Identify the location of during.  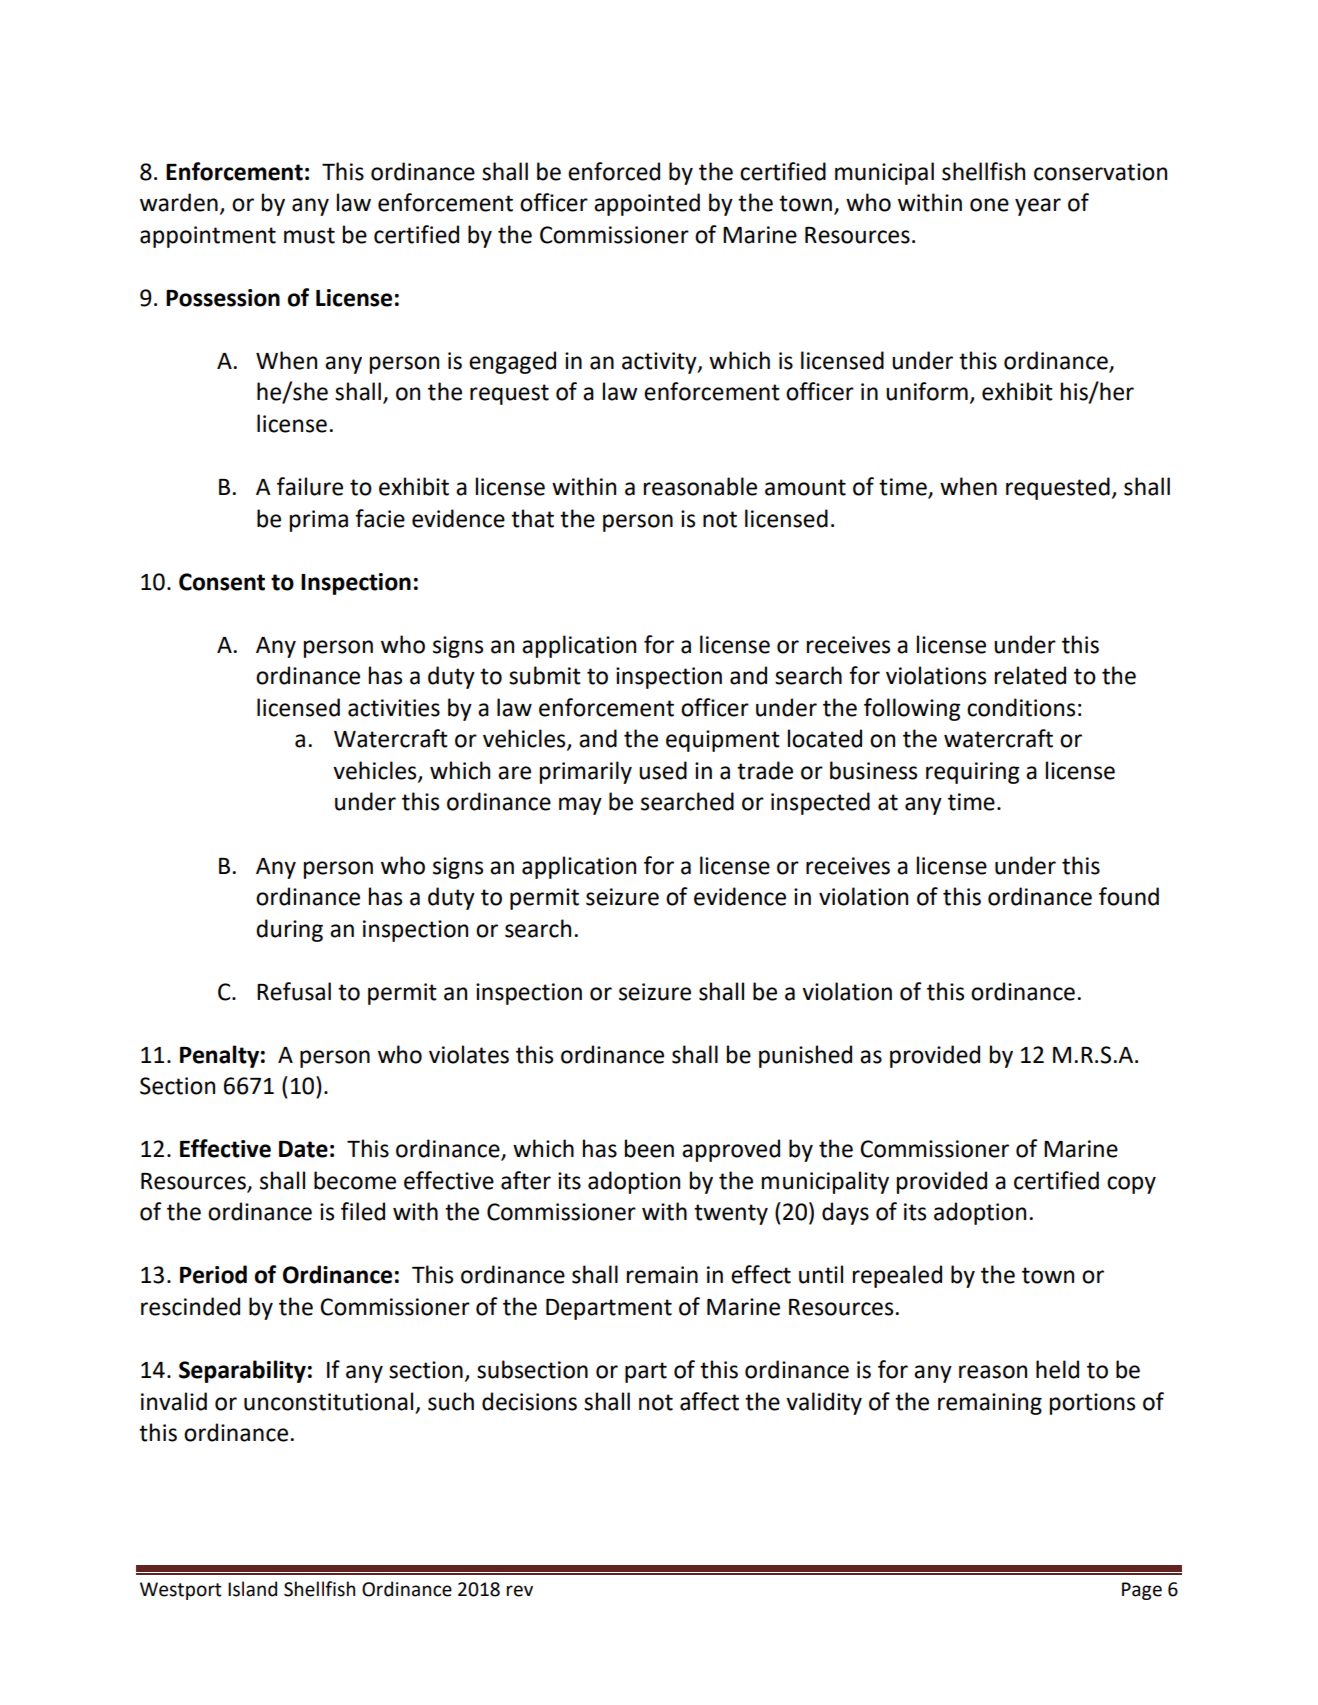
(289, 930).
